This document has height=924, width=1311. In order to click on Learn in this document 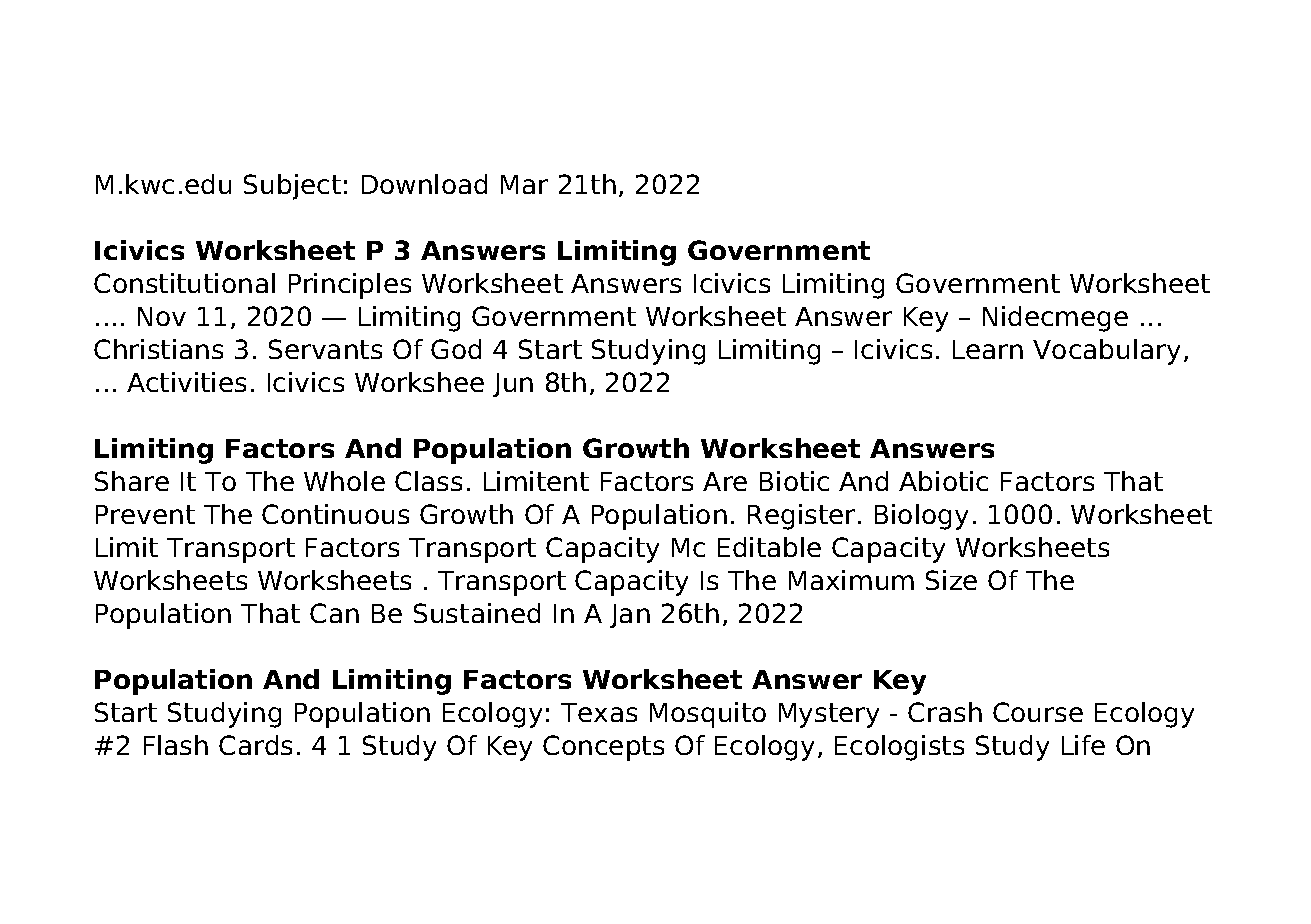, I will do `click(988, 349)`.
